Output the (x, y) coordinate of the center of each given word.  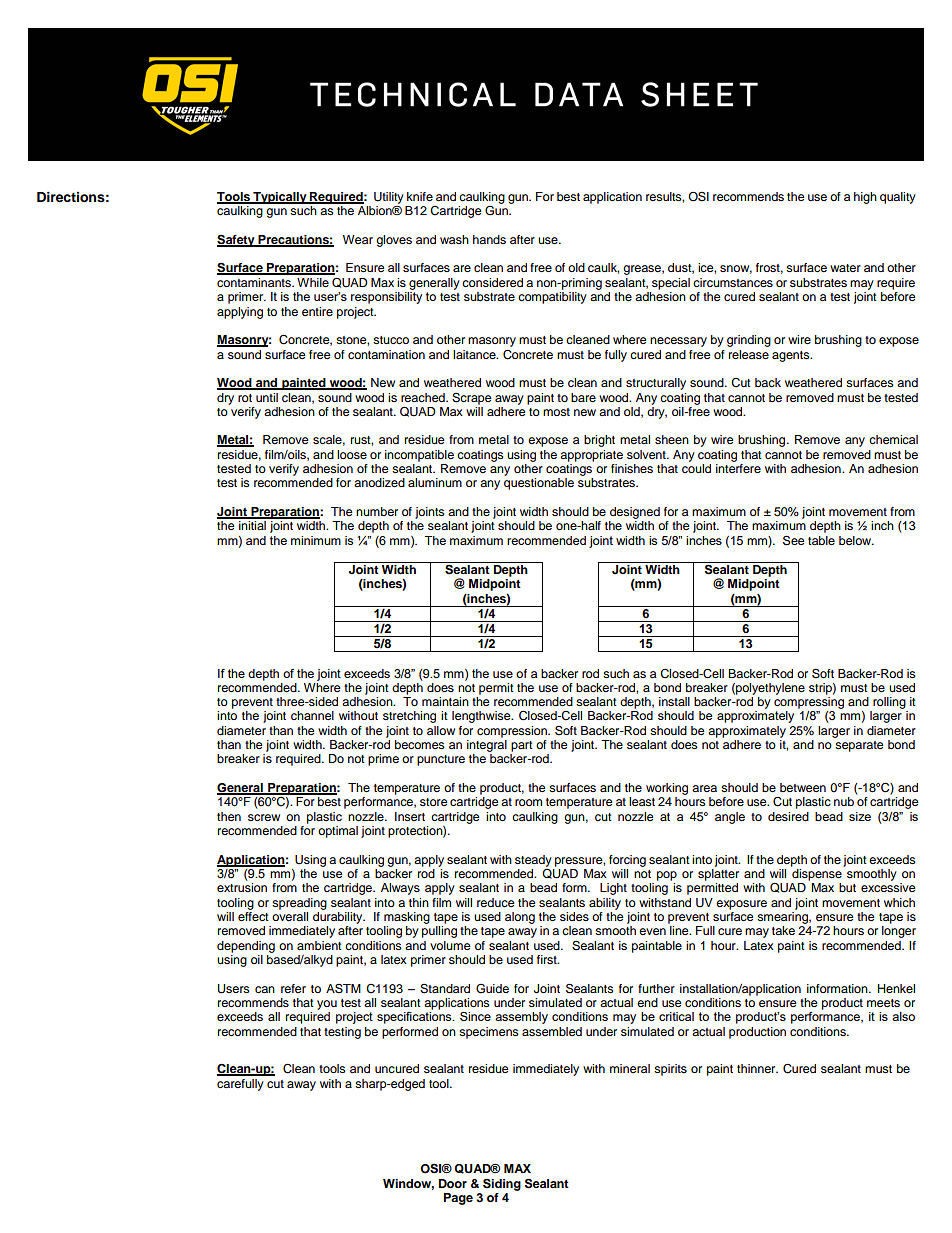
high (865, 198)
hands (489, 239)
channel (312, 715)
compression (513, 732)
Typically (280, 198)
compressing (809, 703)
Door (453, 1183)
